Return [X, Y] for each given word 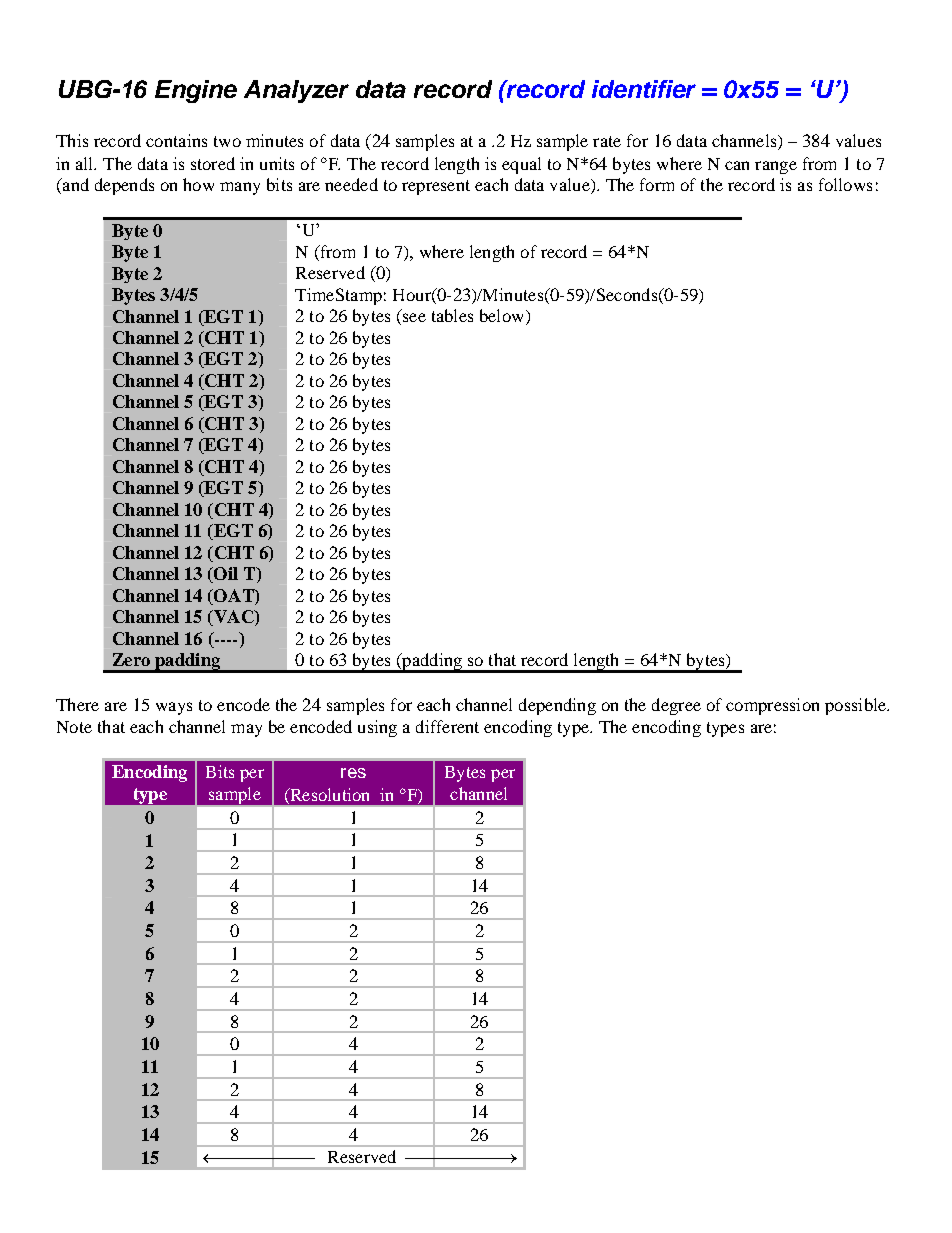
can [737, 165]
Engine [196, 91]
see [414, 317]
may [246, 730]
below [501, 315]
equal [521, 165]
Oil [225, 575]
